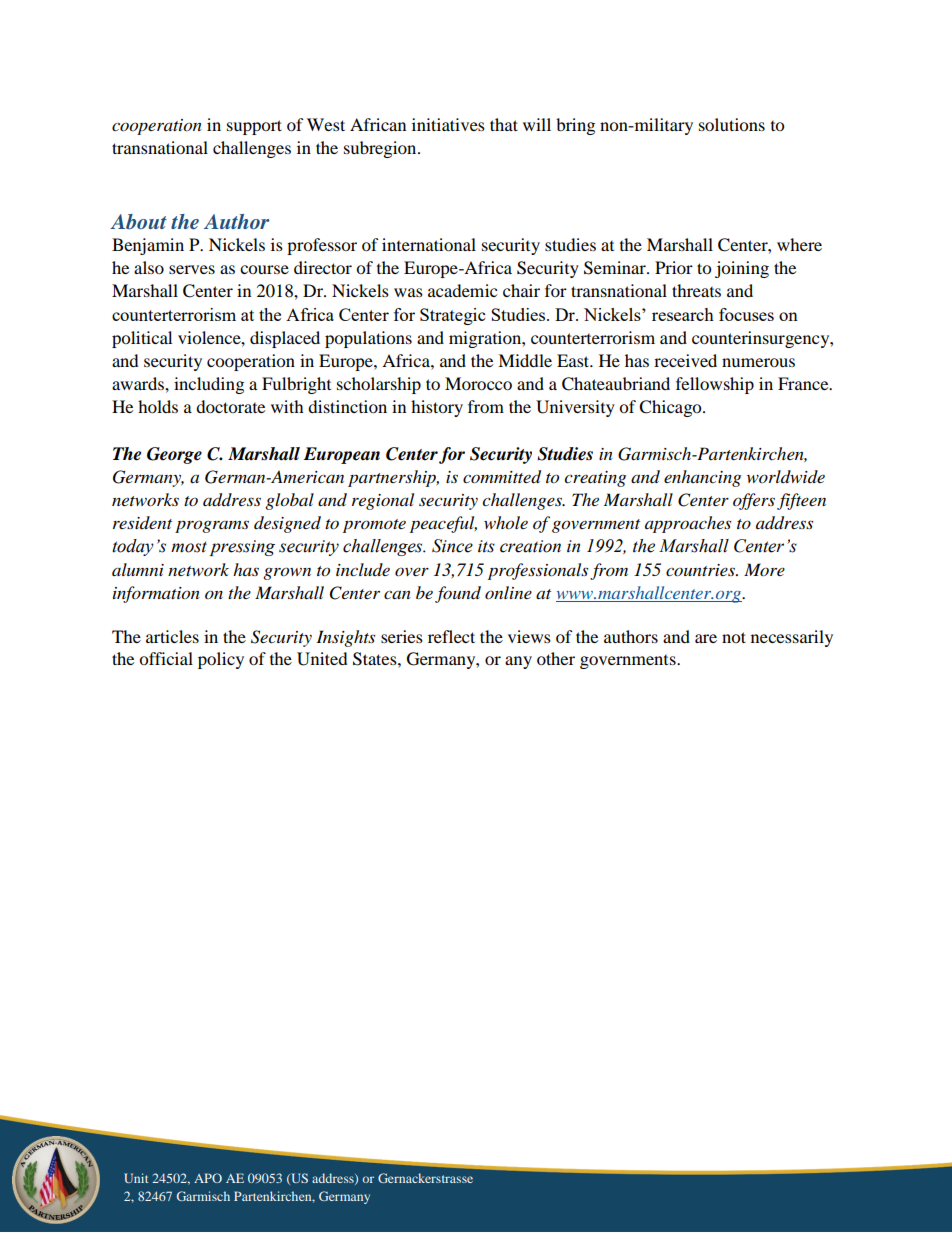  Describe the element at coordinates (732, 124) in the page. I see `solutions` at that location.
